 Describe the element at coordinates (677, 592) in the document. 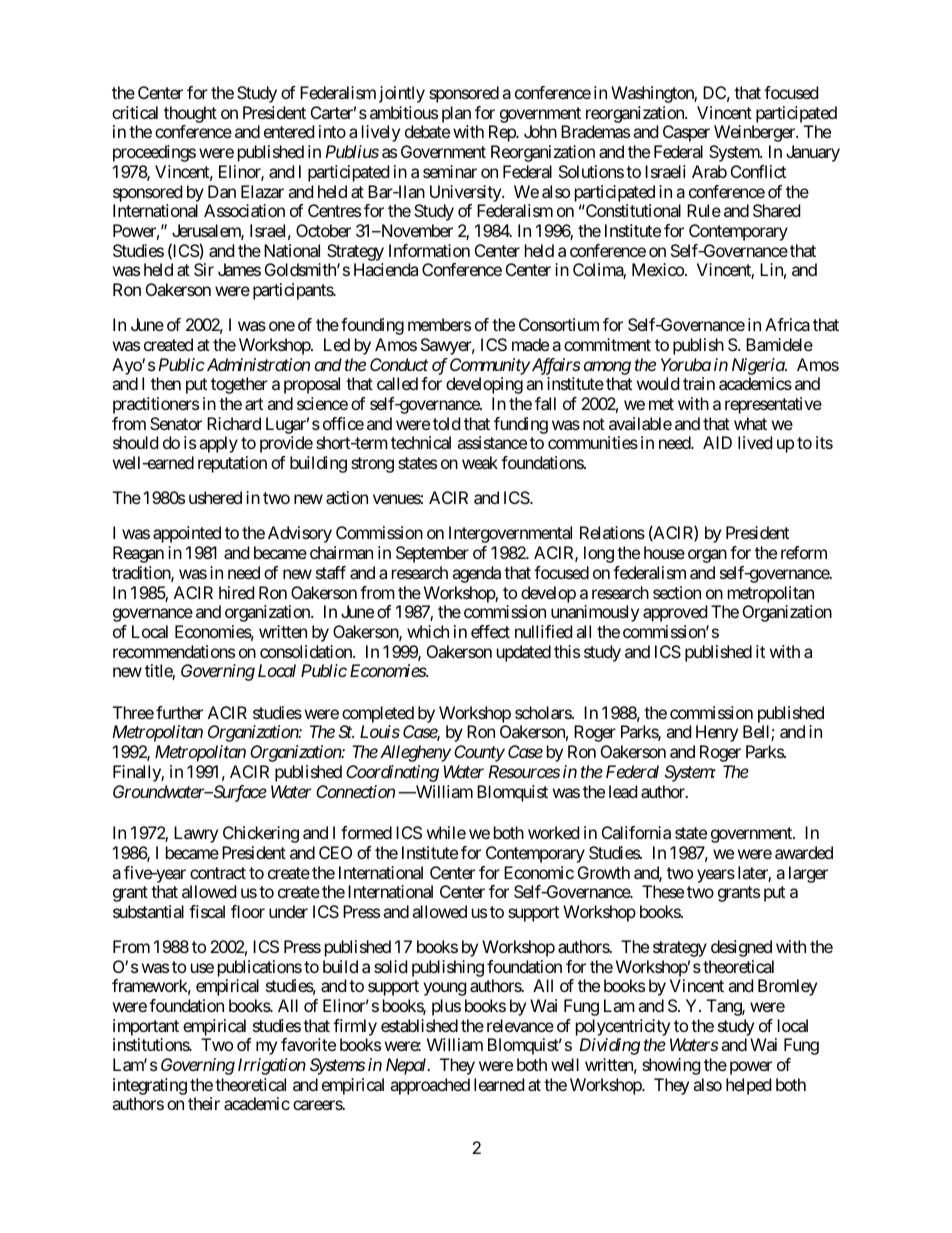

I see `section` at that location.
